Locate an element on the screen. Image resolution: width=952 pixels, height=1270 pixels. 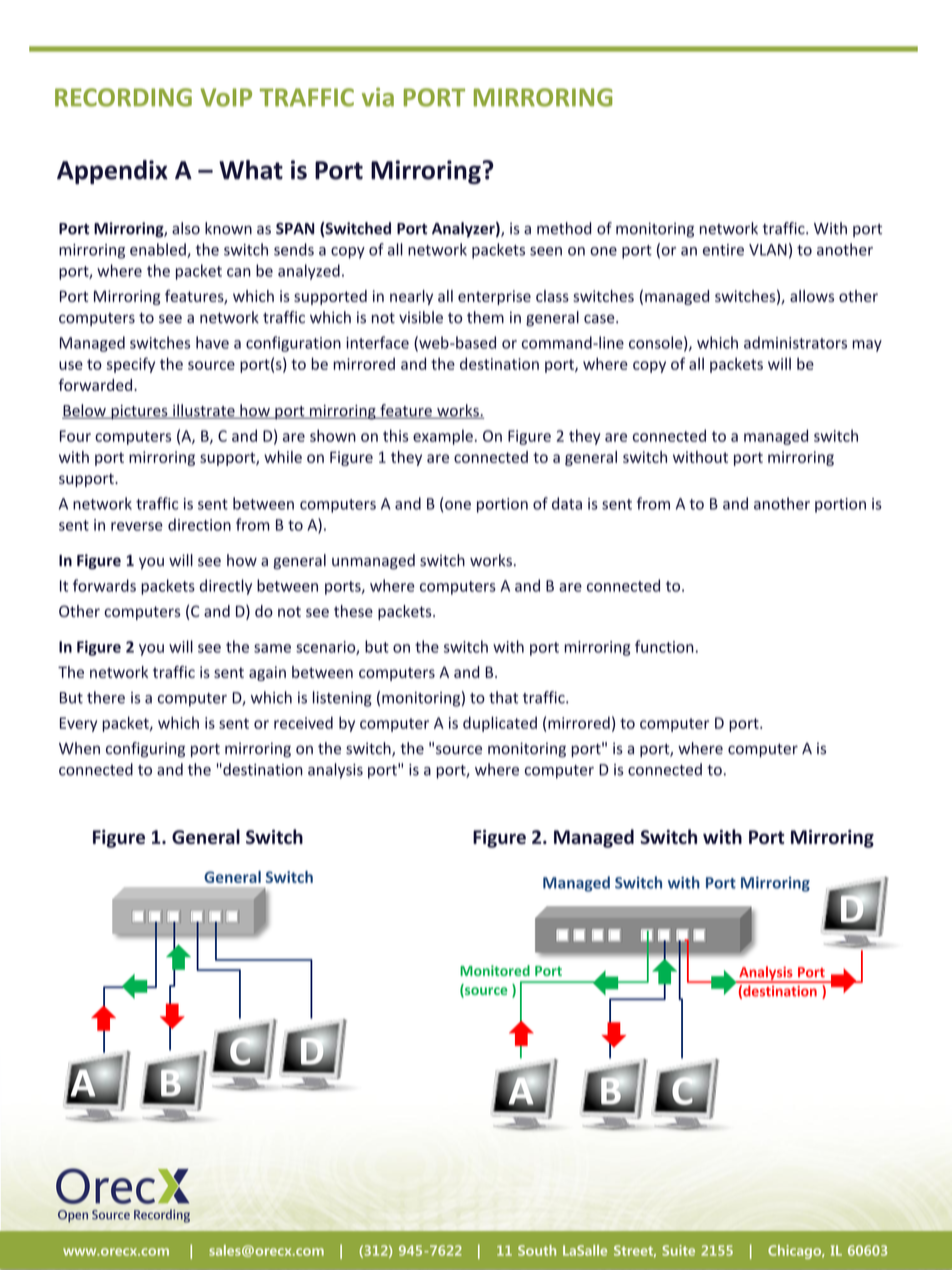
RECORDING is located at coordinates (123, 97).
